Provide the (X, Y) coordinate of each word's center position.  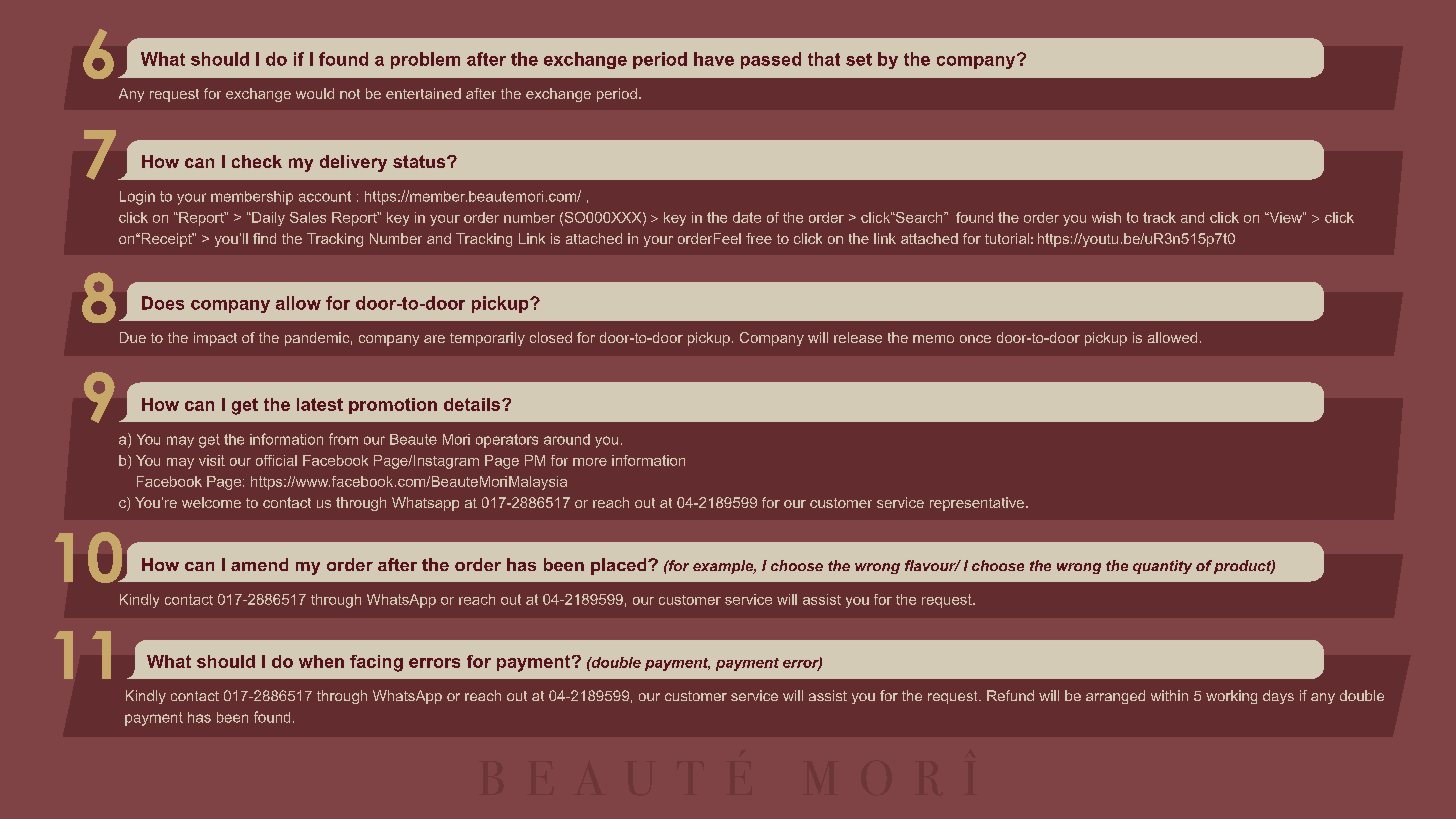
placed (620, 566)
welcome (211, 502)
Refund (1010, 695)
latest (320, 404)
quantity (1162, 567)
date (747, 217)
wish (1106, 217)
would (315, 93)
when (321, 661)
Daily (267, 219)
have (714, 59)
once (975, 339)
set (859, 59)
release (858, 337)
